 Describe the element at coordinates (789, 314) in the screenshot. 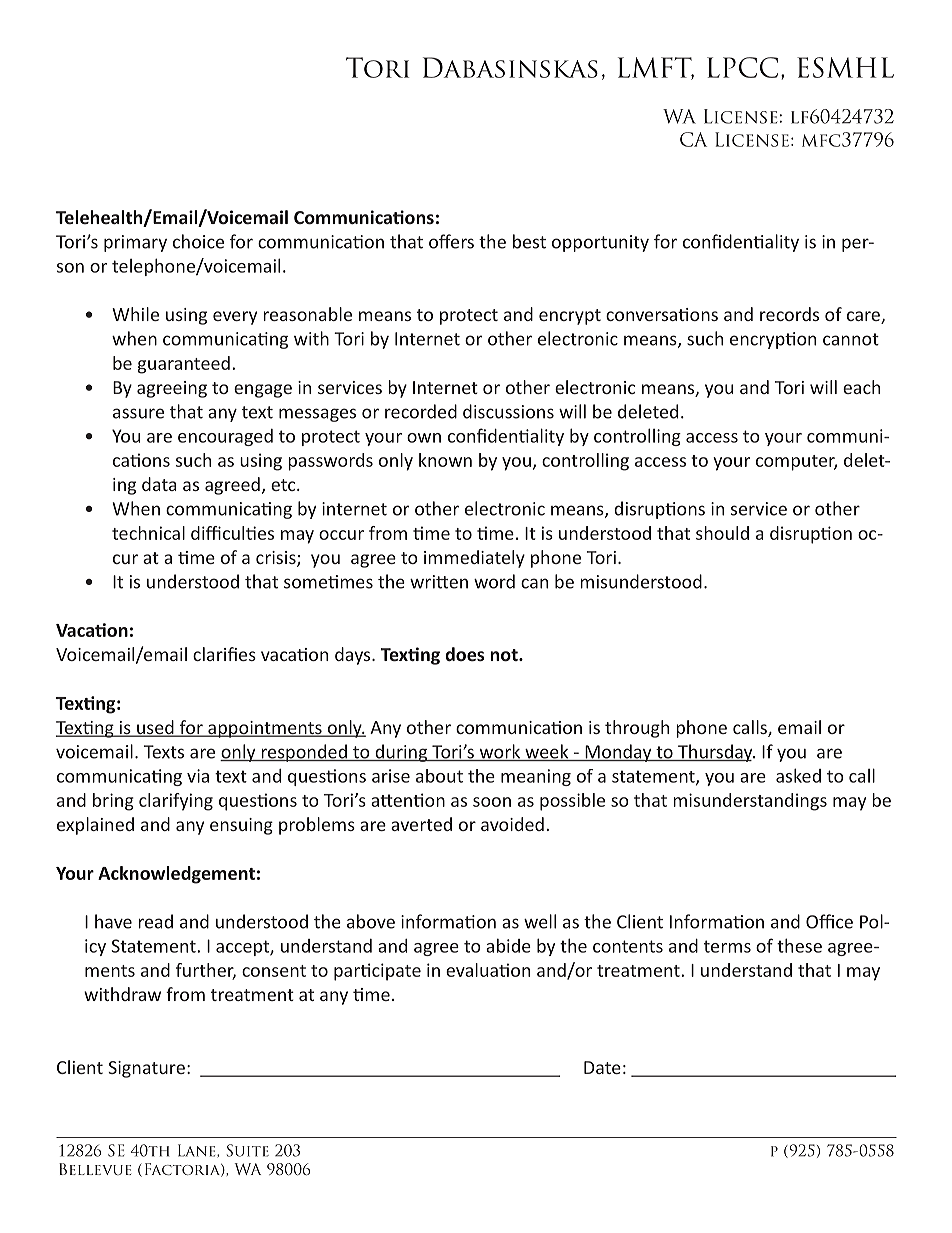

I see `records` at that location.
